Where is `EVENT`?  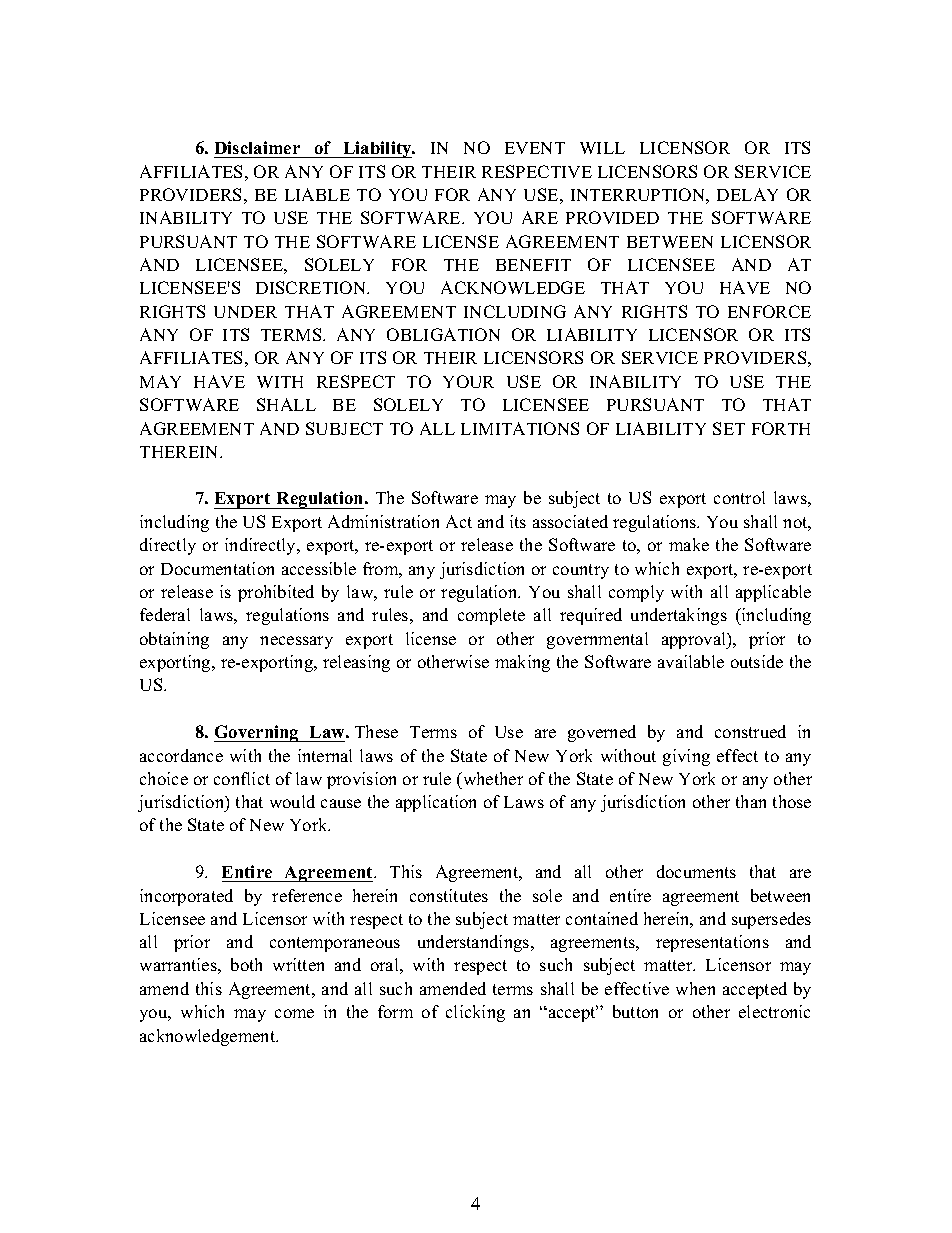
EVENT is located at coordinates (535, 148).
